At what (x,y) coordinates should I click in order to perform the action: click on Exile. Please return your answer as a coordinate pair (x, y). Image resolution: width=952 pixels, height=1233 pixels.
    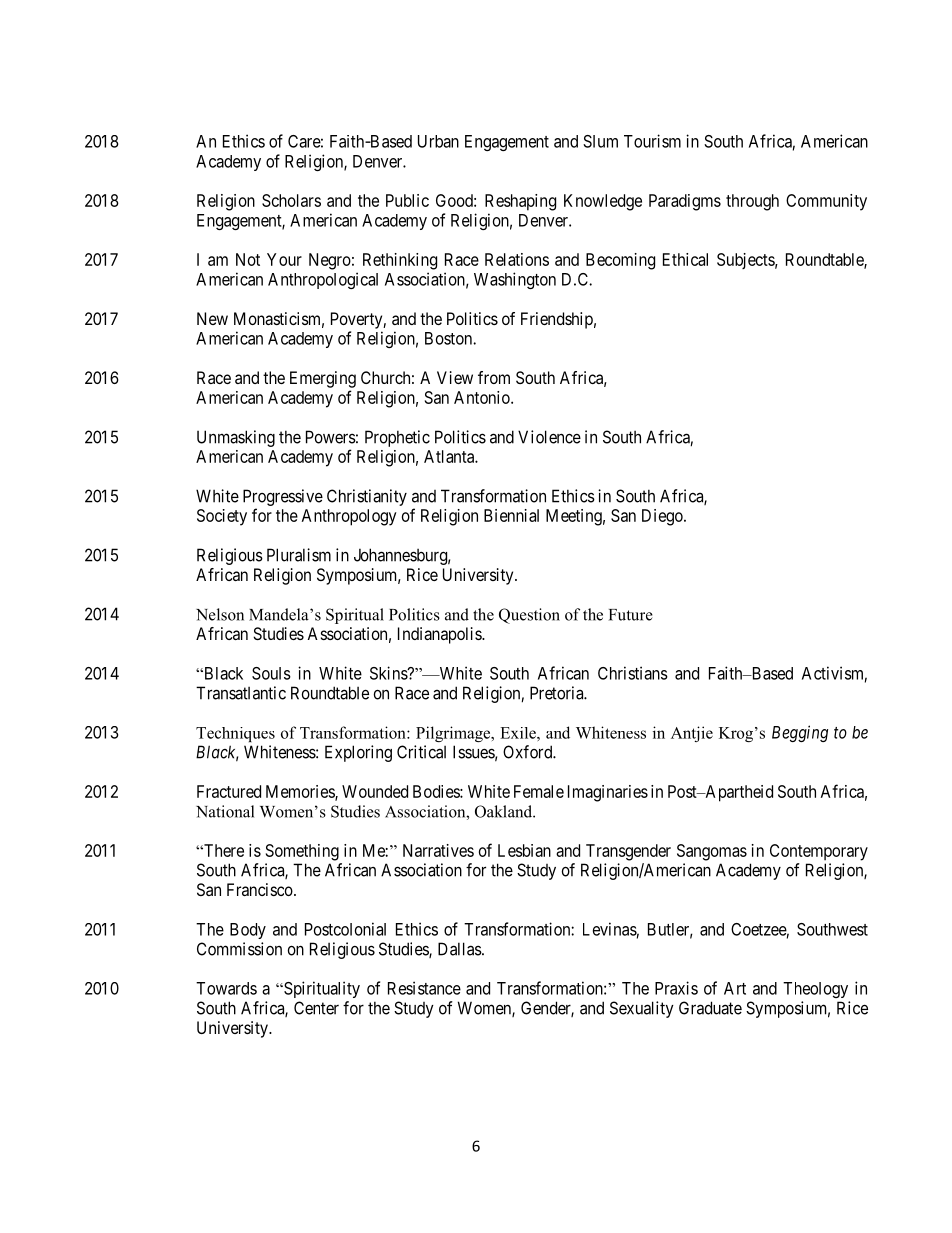
    Looking at the image, I should click on (519, 733).
